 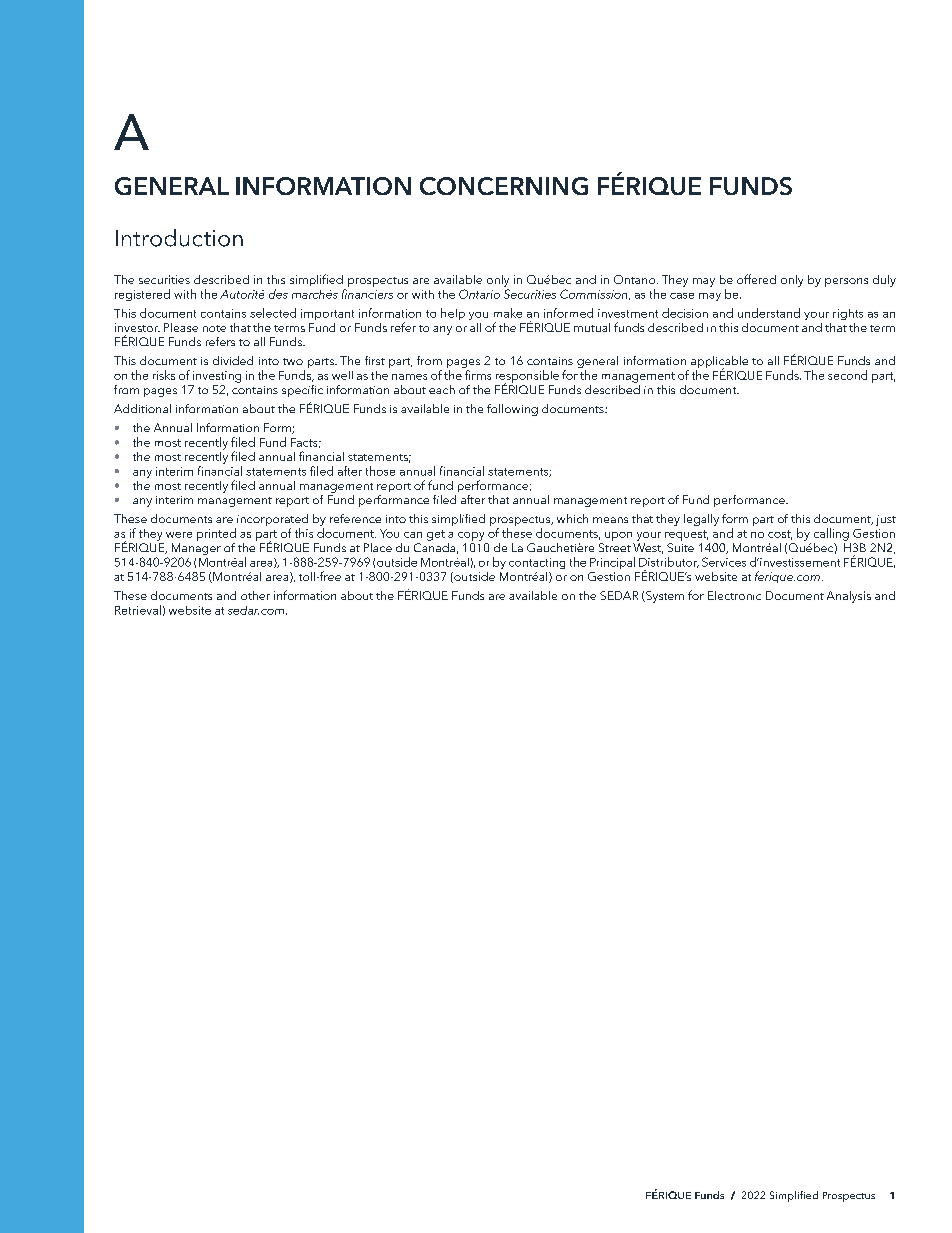 What do you see at coordinates (847, 375) in the screenshot?
I see `second` at bounding box center [847, 375].
